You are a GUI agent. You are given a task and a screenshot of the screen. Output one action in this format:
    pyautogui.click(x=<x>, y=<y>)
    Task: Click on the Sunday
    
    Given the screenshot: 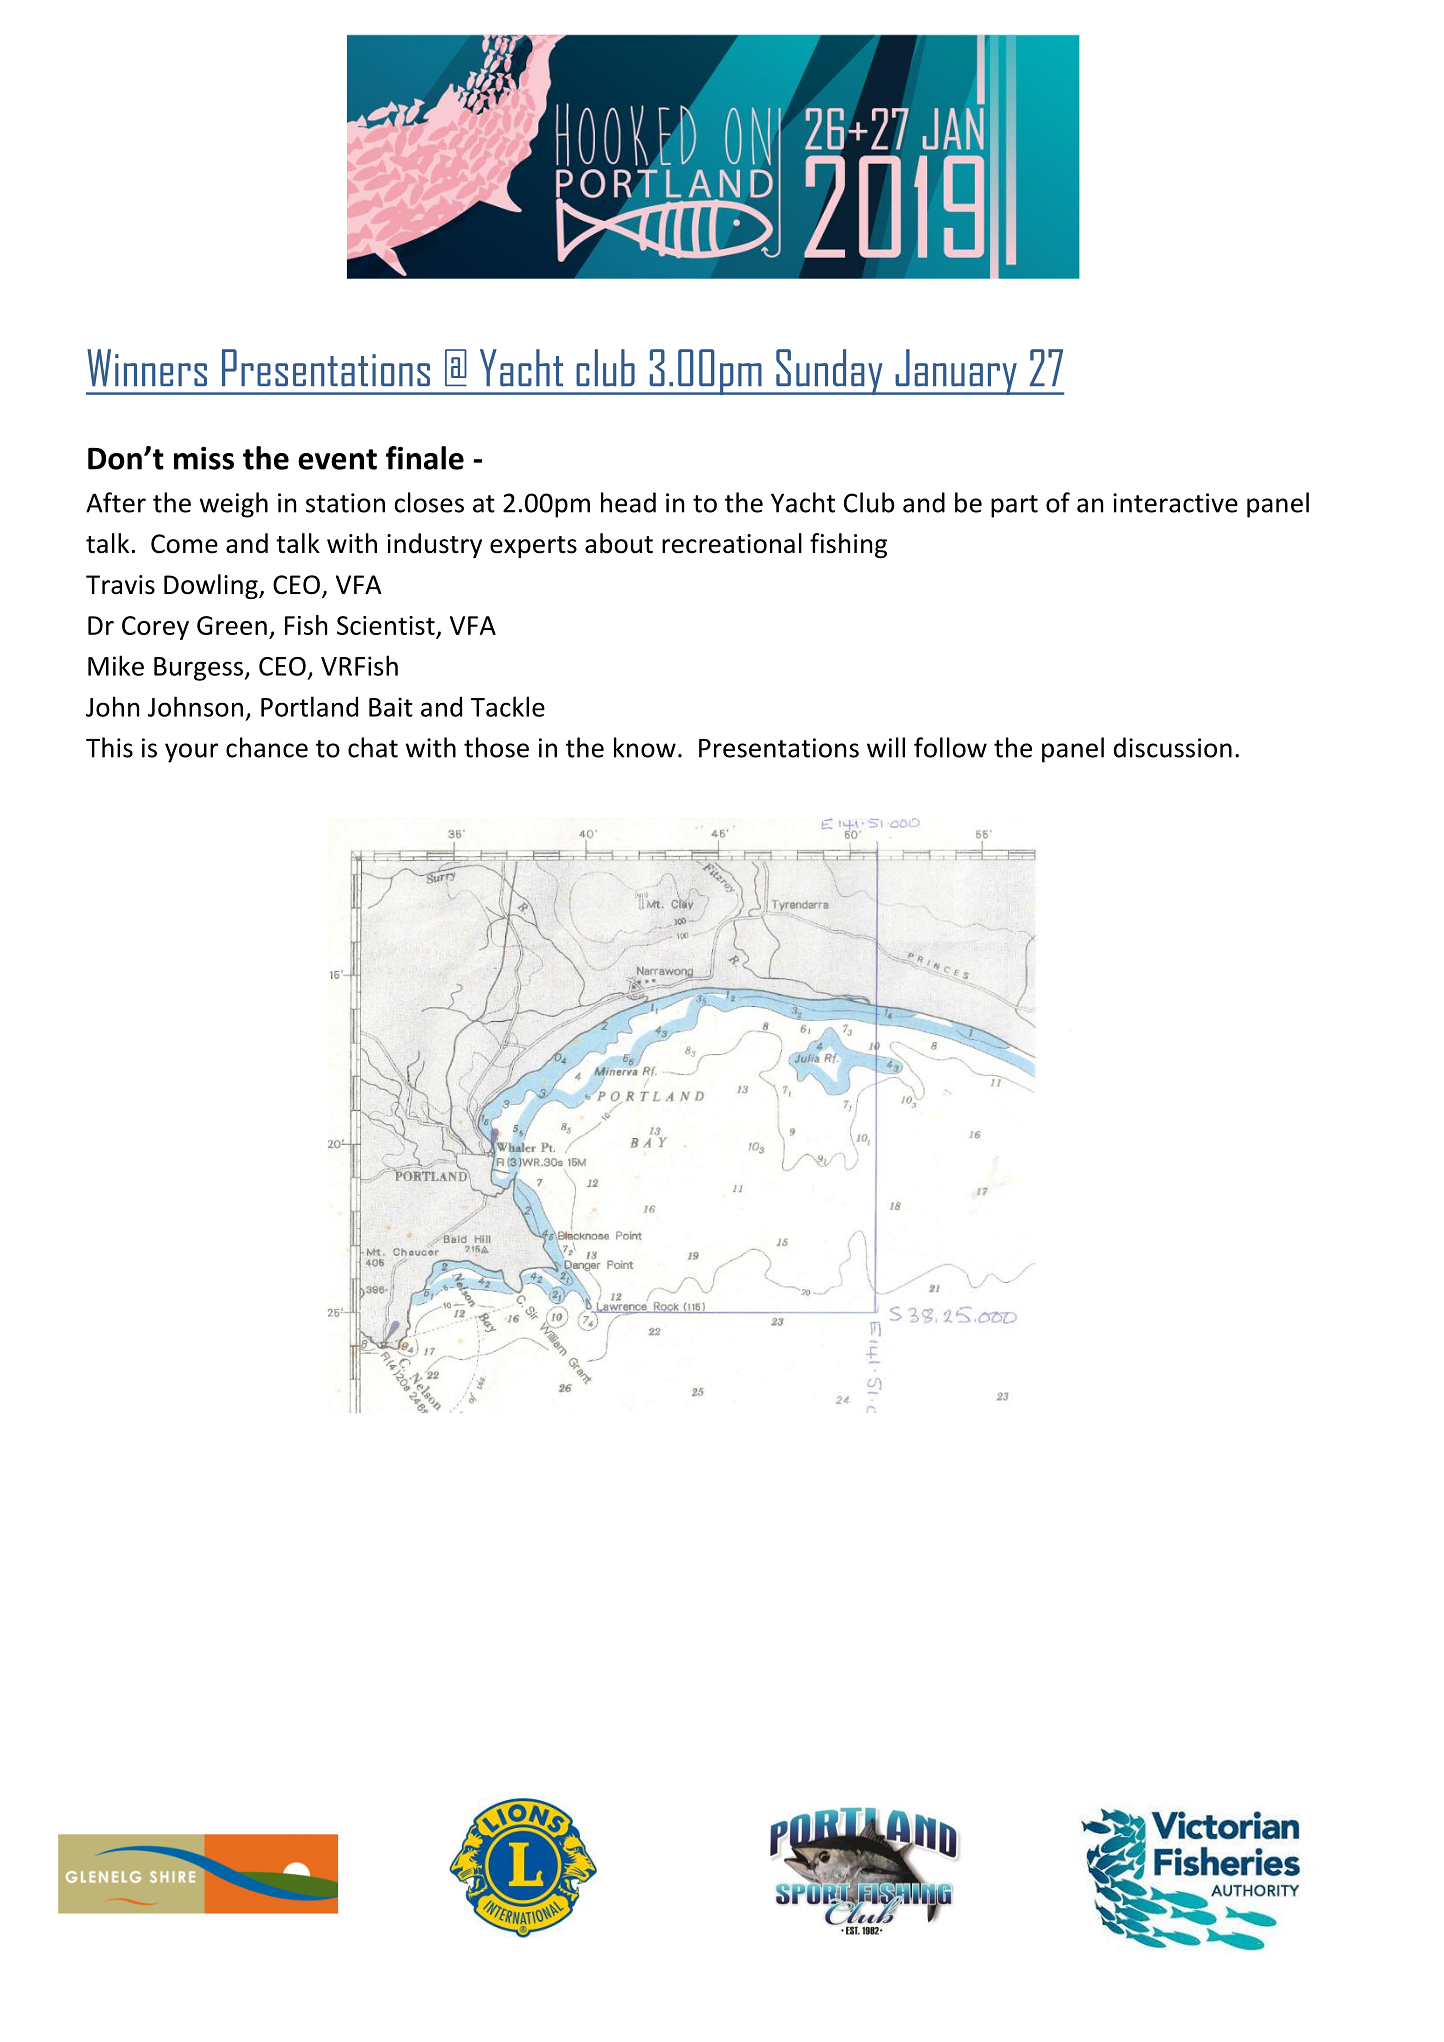 What is the action you would take?
    pyautogui.click(x=829, y=372)
